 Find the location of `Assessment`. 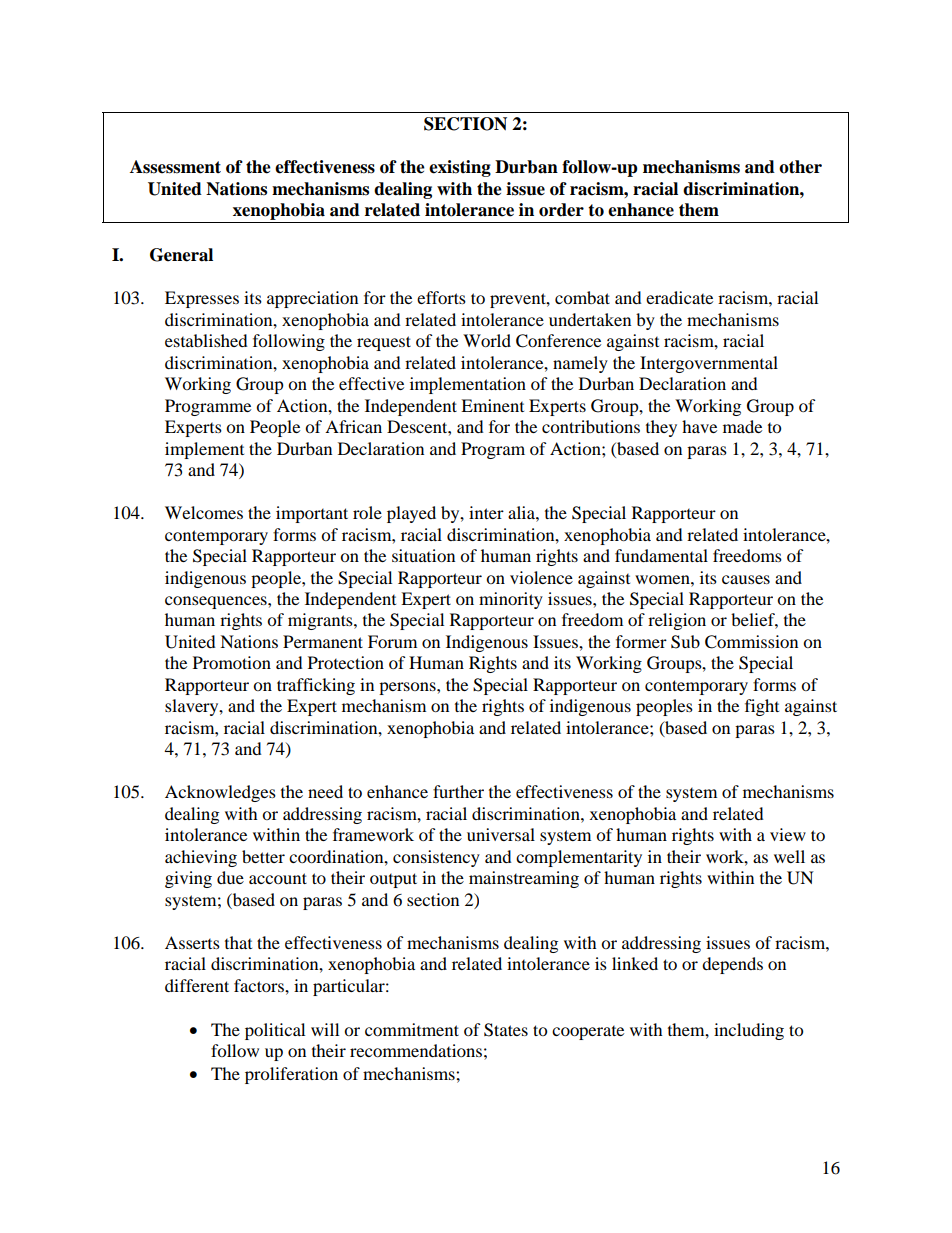

Assessment is located at coordinates (175, 167).
